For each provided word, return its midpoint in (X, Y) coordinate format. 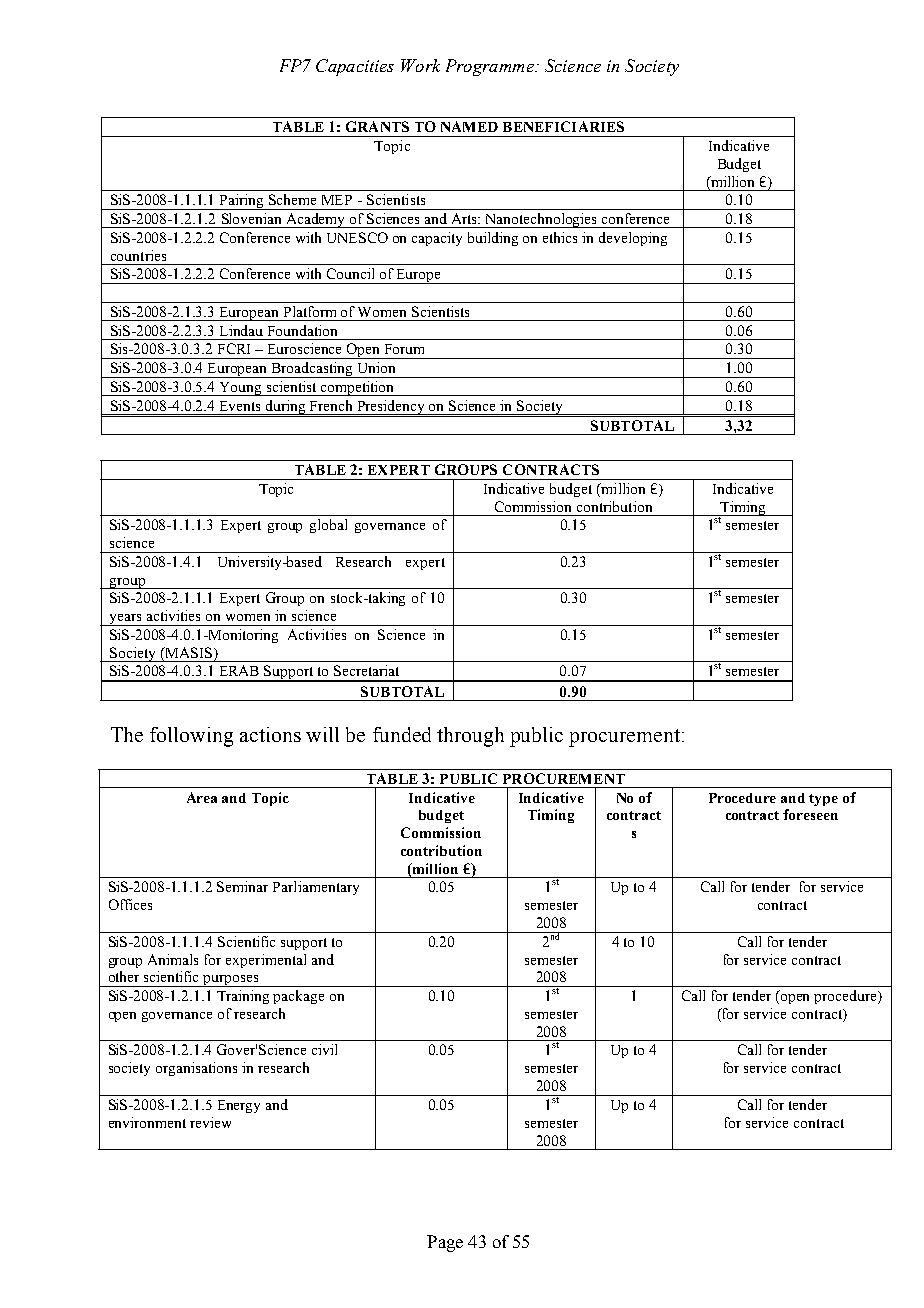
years (125, 620)
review (210, 1122)
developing (633, 239)
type (823, 800)
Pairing (242, 202)
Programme (491, 67)
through (470, 737)
